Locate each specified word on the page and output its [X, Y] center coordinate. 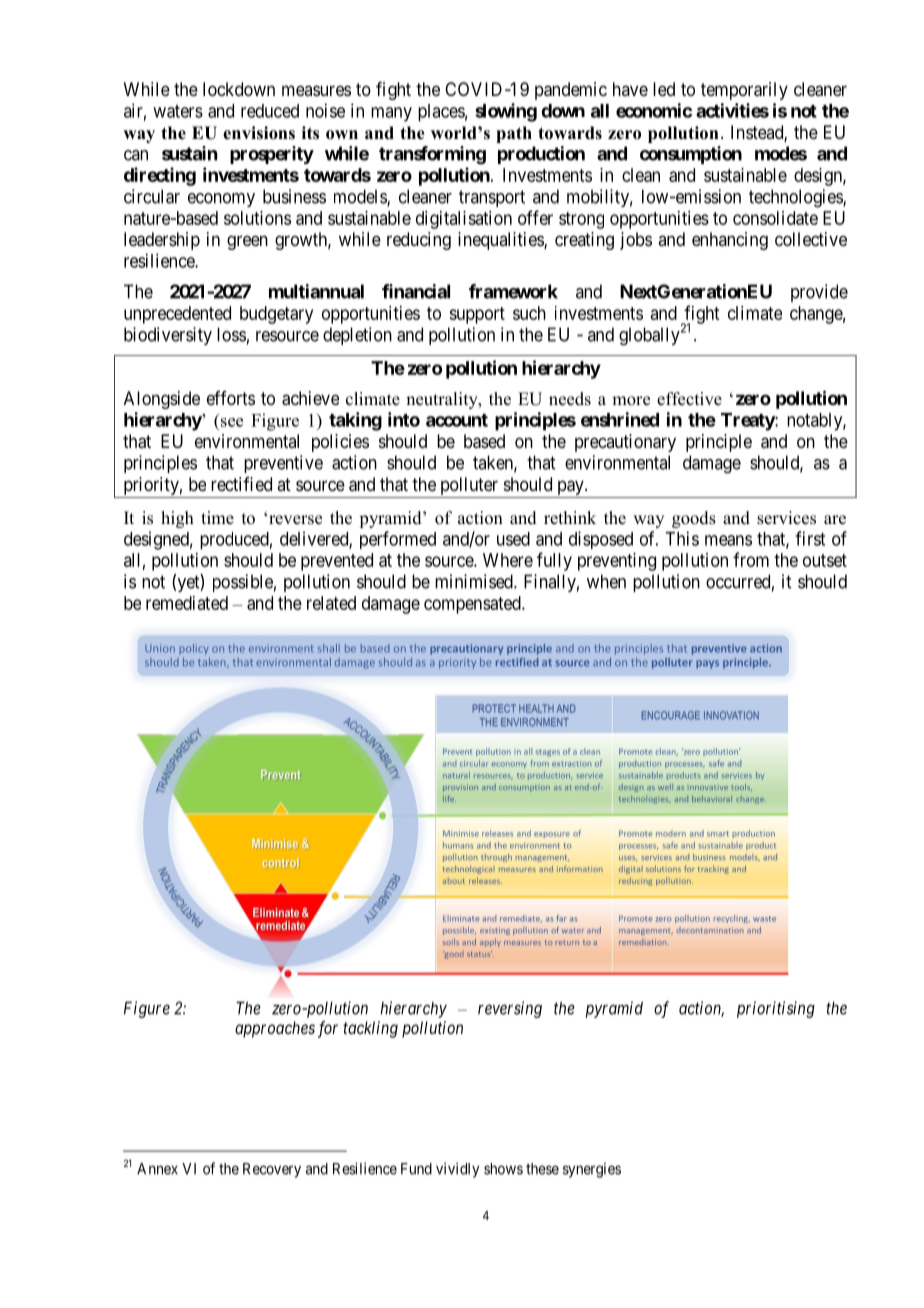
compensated [473, 605]
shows [503, 1169]
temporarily [744, 91]
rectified [241, 484]
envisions [259, 133]
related [331, 603]
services [786, 518]
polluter [469, 486]
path [514, 134]
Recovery [272, 1170]
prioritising [776, 1009]
